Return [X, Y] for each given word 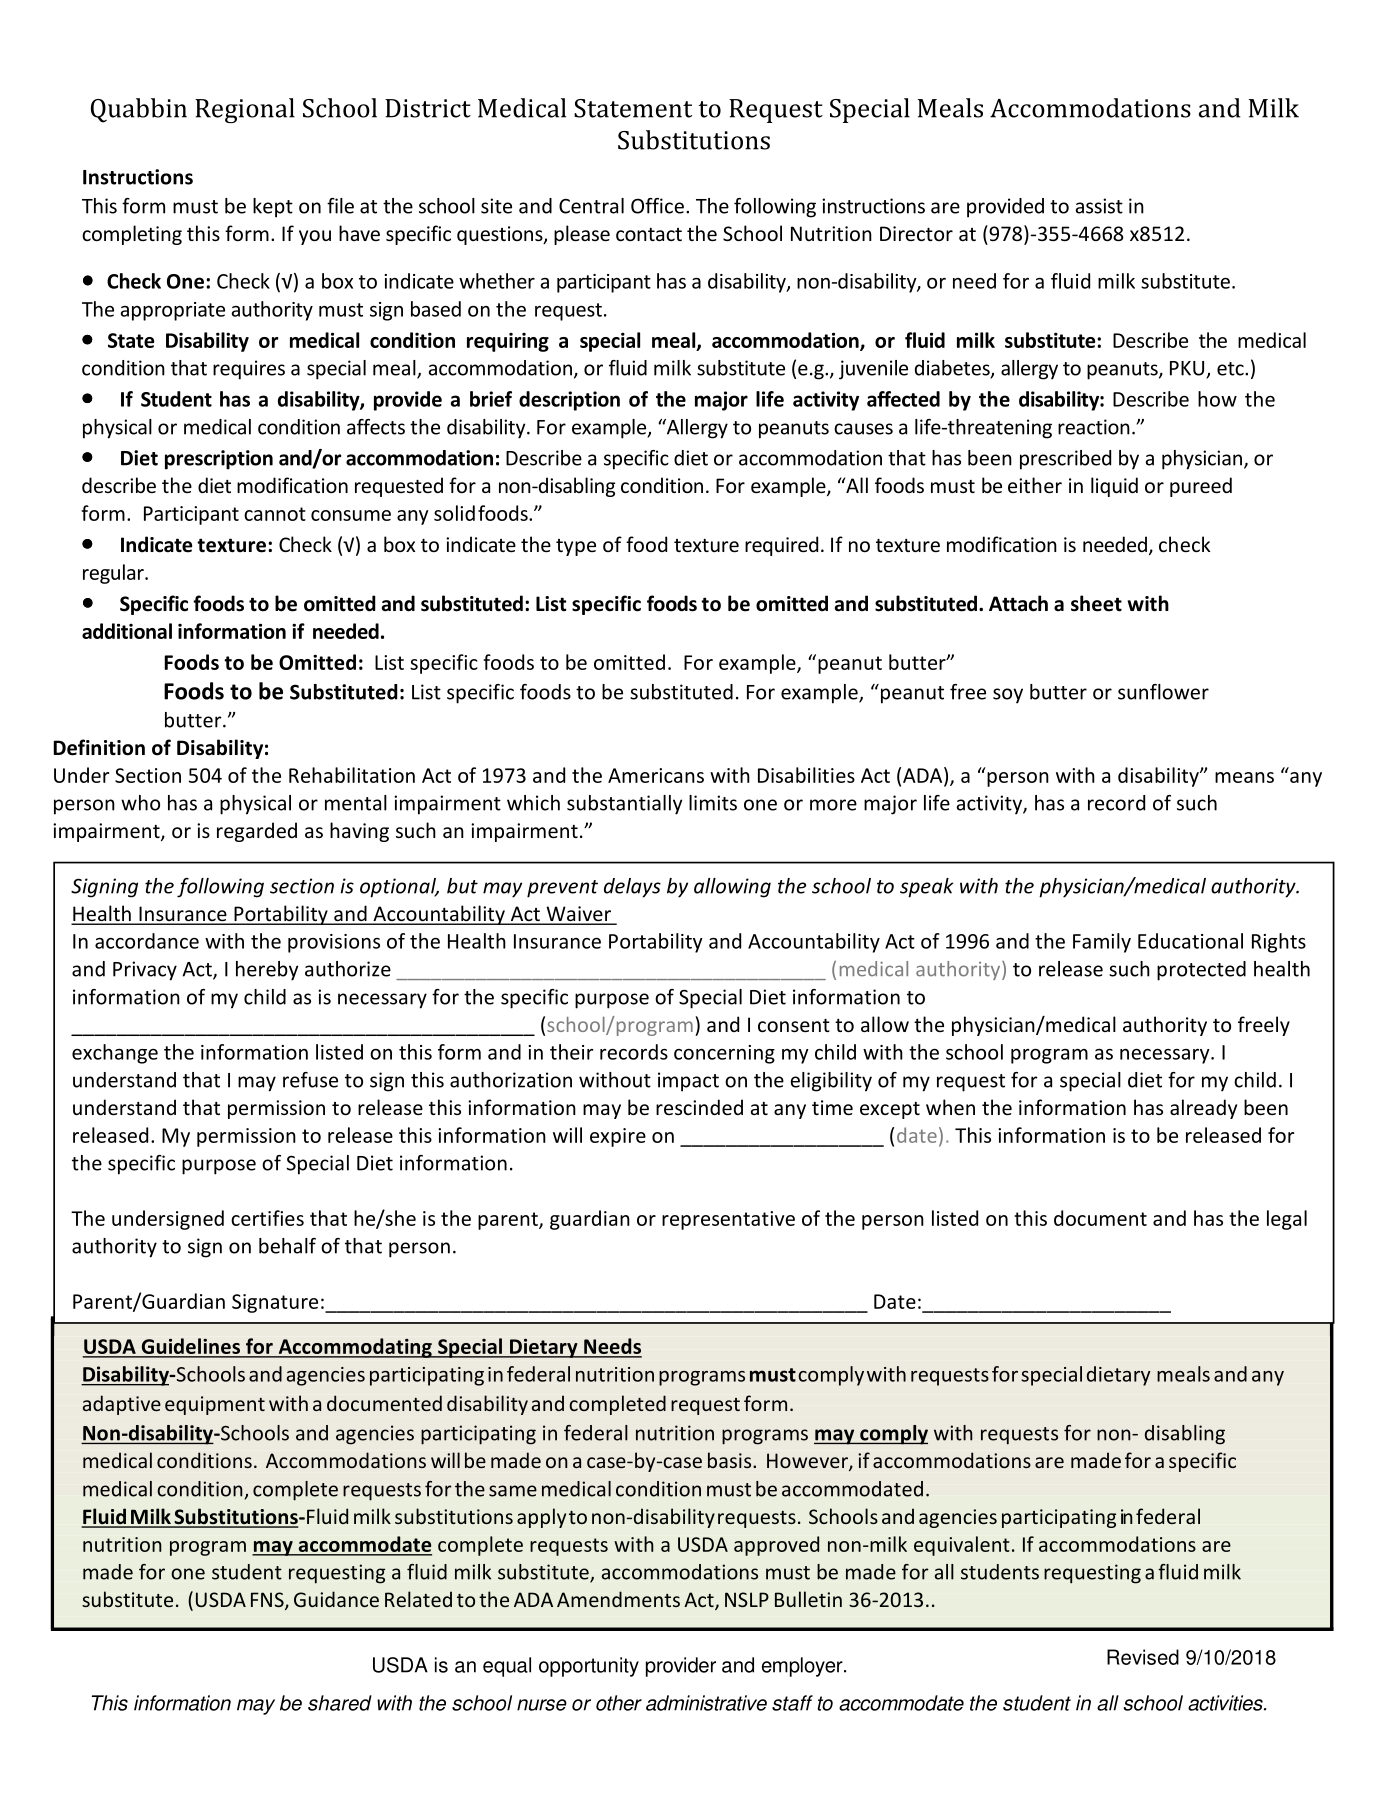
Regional [245, 110]
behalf [287, 1246]
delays [632, 888]
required [781, 546]
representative [728, 1220]
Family [1102, 943]
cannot [275, 514]
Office [657, 206]
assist [1099, 206]
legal [1287, 1220]
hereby [267, 971]
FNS [268, 1601]
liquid [1114, 487]
